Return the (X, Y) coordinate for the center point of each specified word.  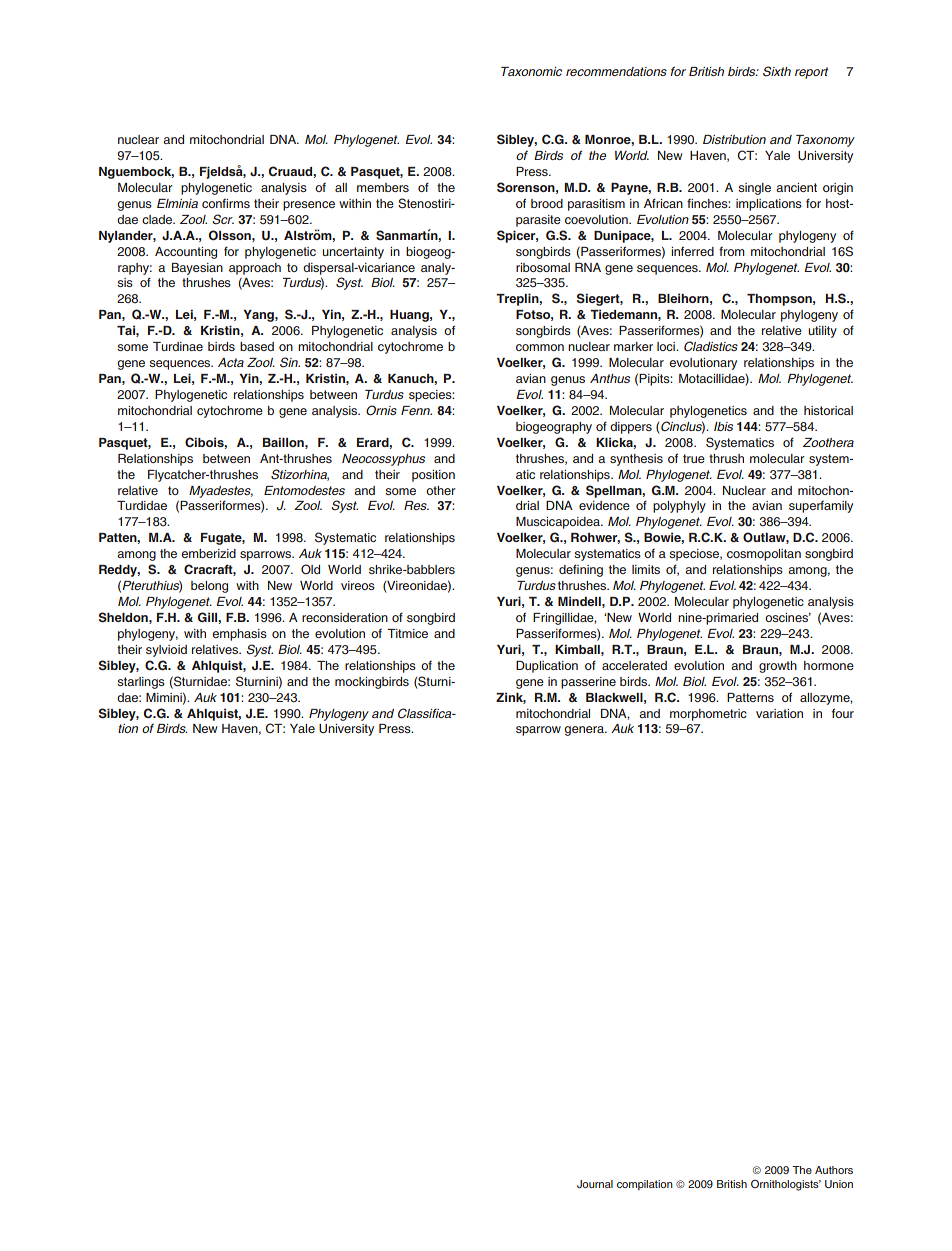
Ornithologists (786, 1185)
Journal (595, 1184)
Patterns (750, 697)
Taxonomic (531, 71)
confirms (226, 203)
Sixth (777, 71)
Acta (231, 362)
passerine (588, 683)
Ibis (723, 426)
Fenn (416, 410)
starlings (141, 683)
